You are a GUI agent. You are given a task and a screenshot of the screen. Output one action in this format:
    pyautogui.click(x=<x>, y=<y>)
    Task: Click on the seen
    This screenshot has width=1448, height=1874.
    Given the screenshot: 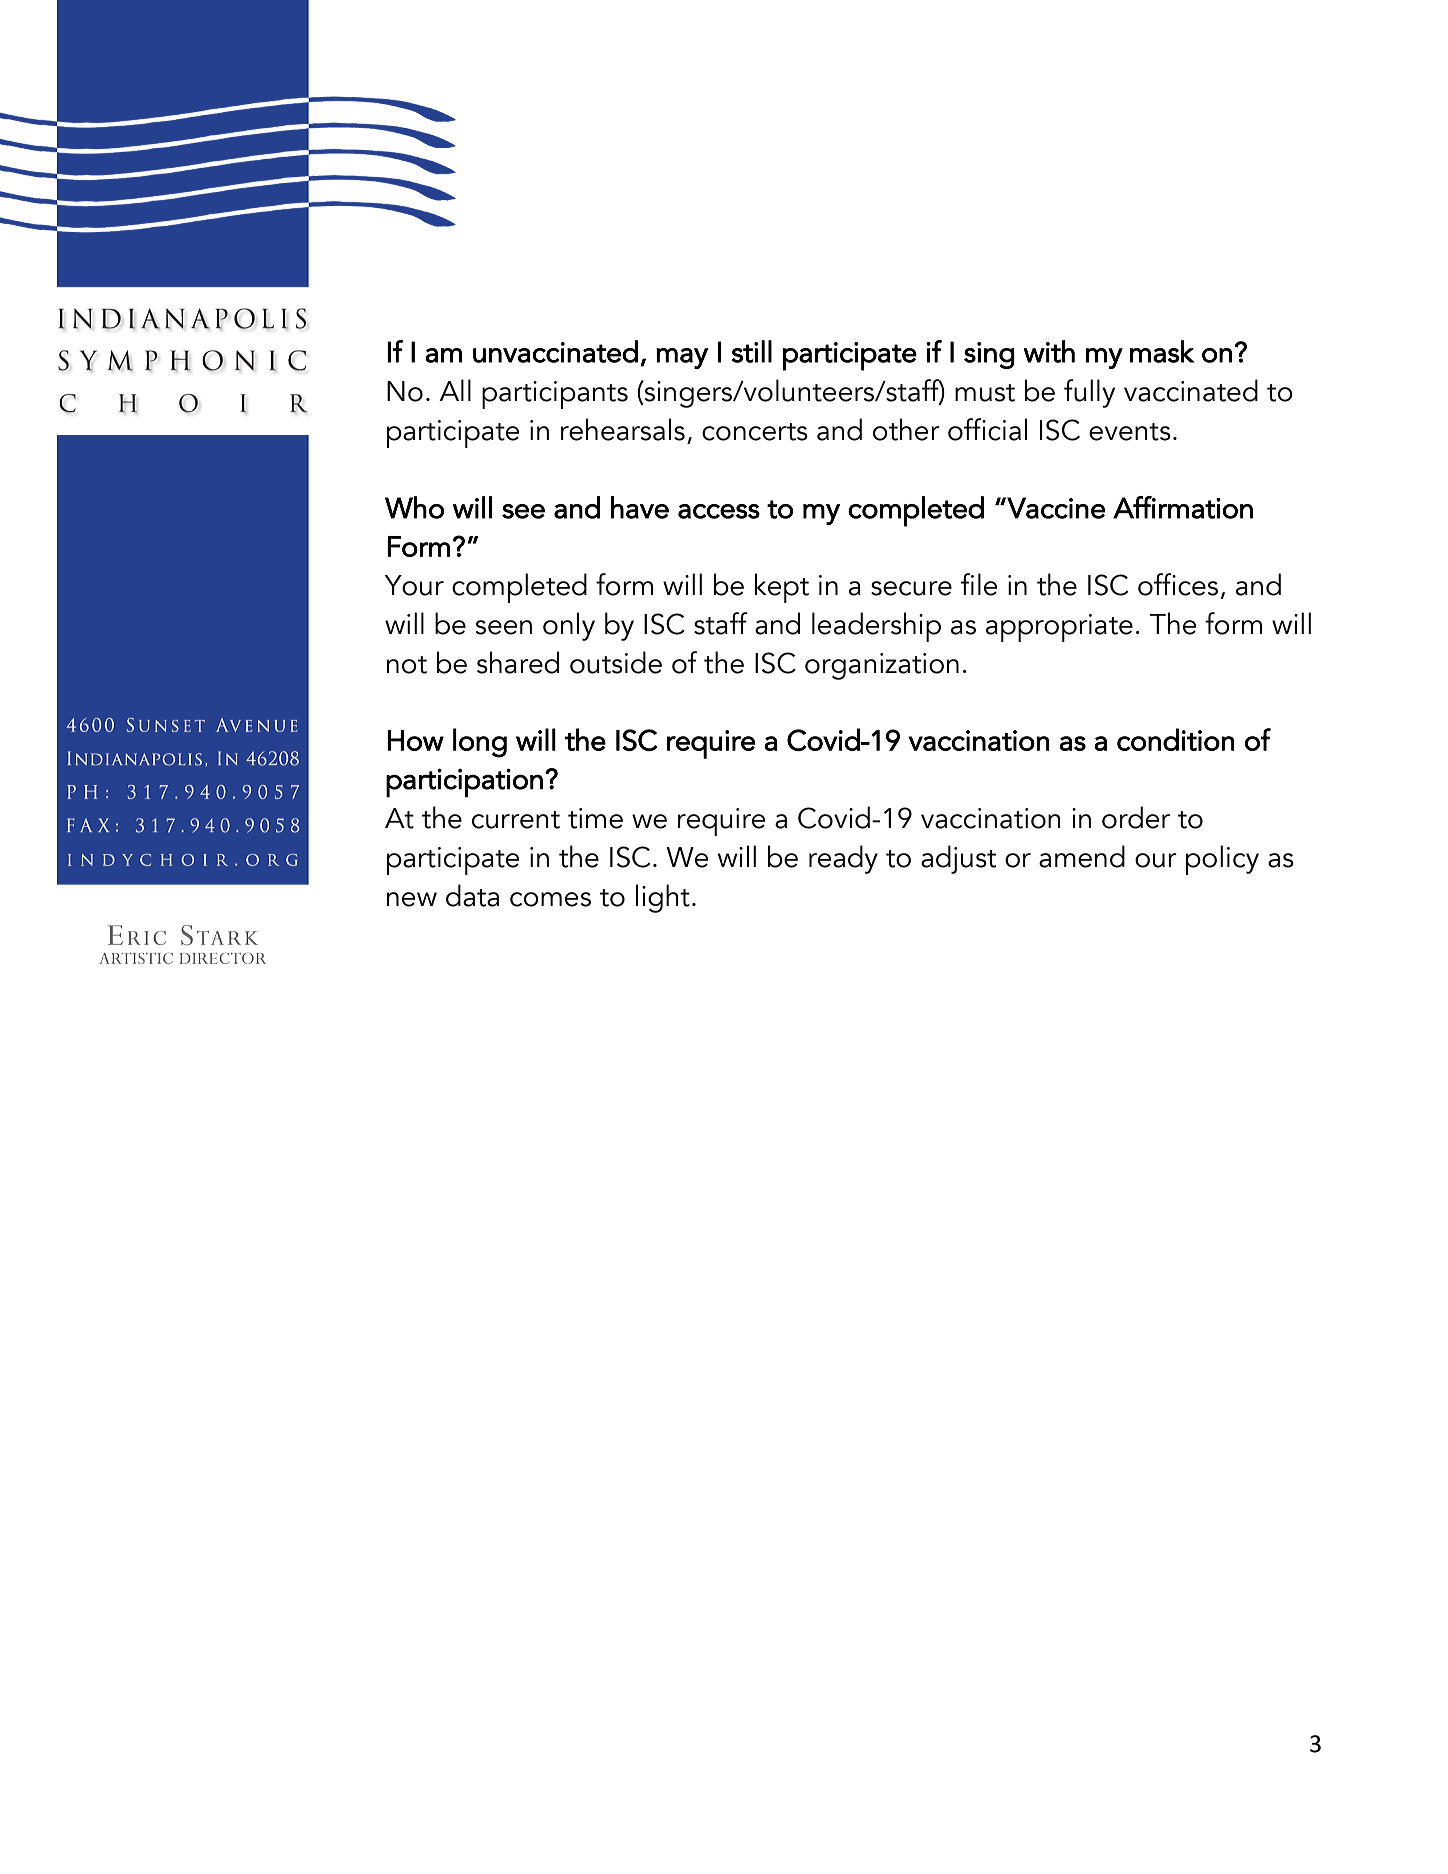 What is the action you would take?
    pyautogui.click(x=504, y=627)
